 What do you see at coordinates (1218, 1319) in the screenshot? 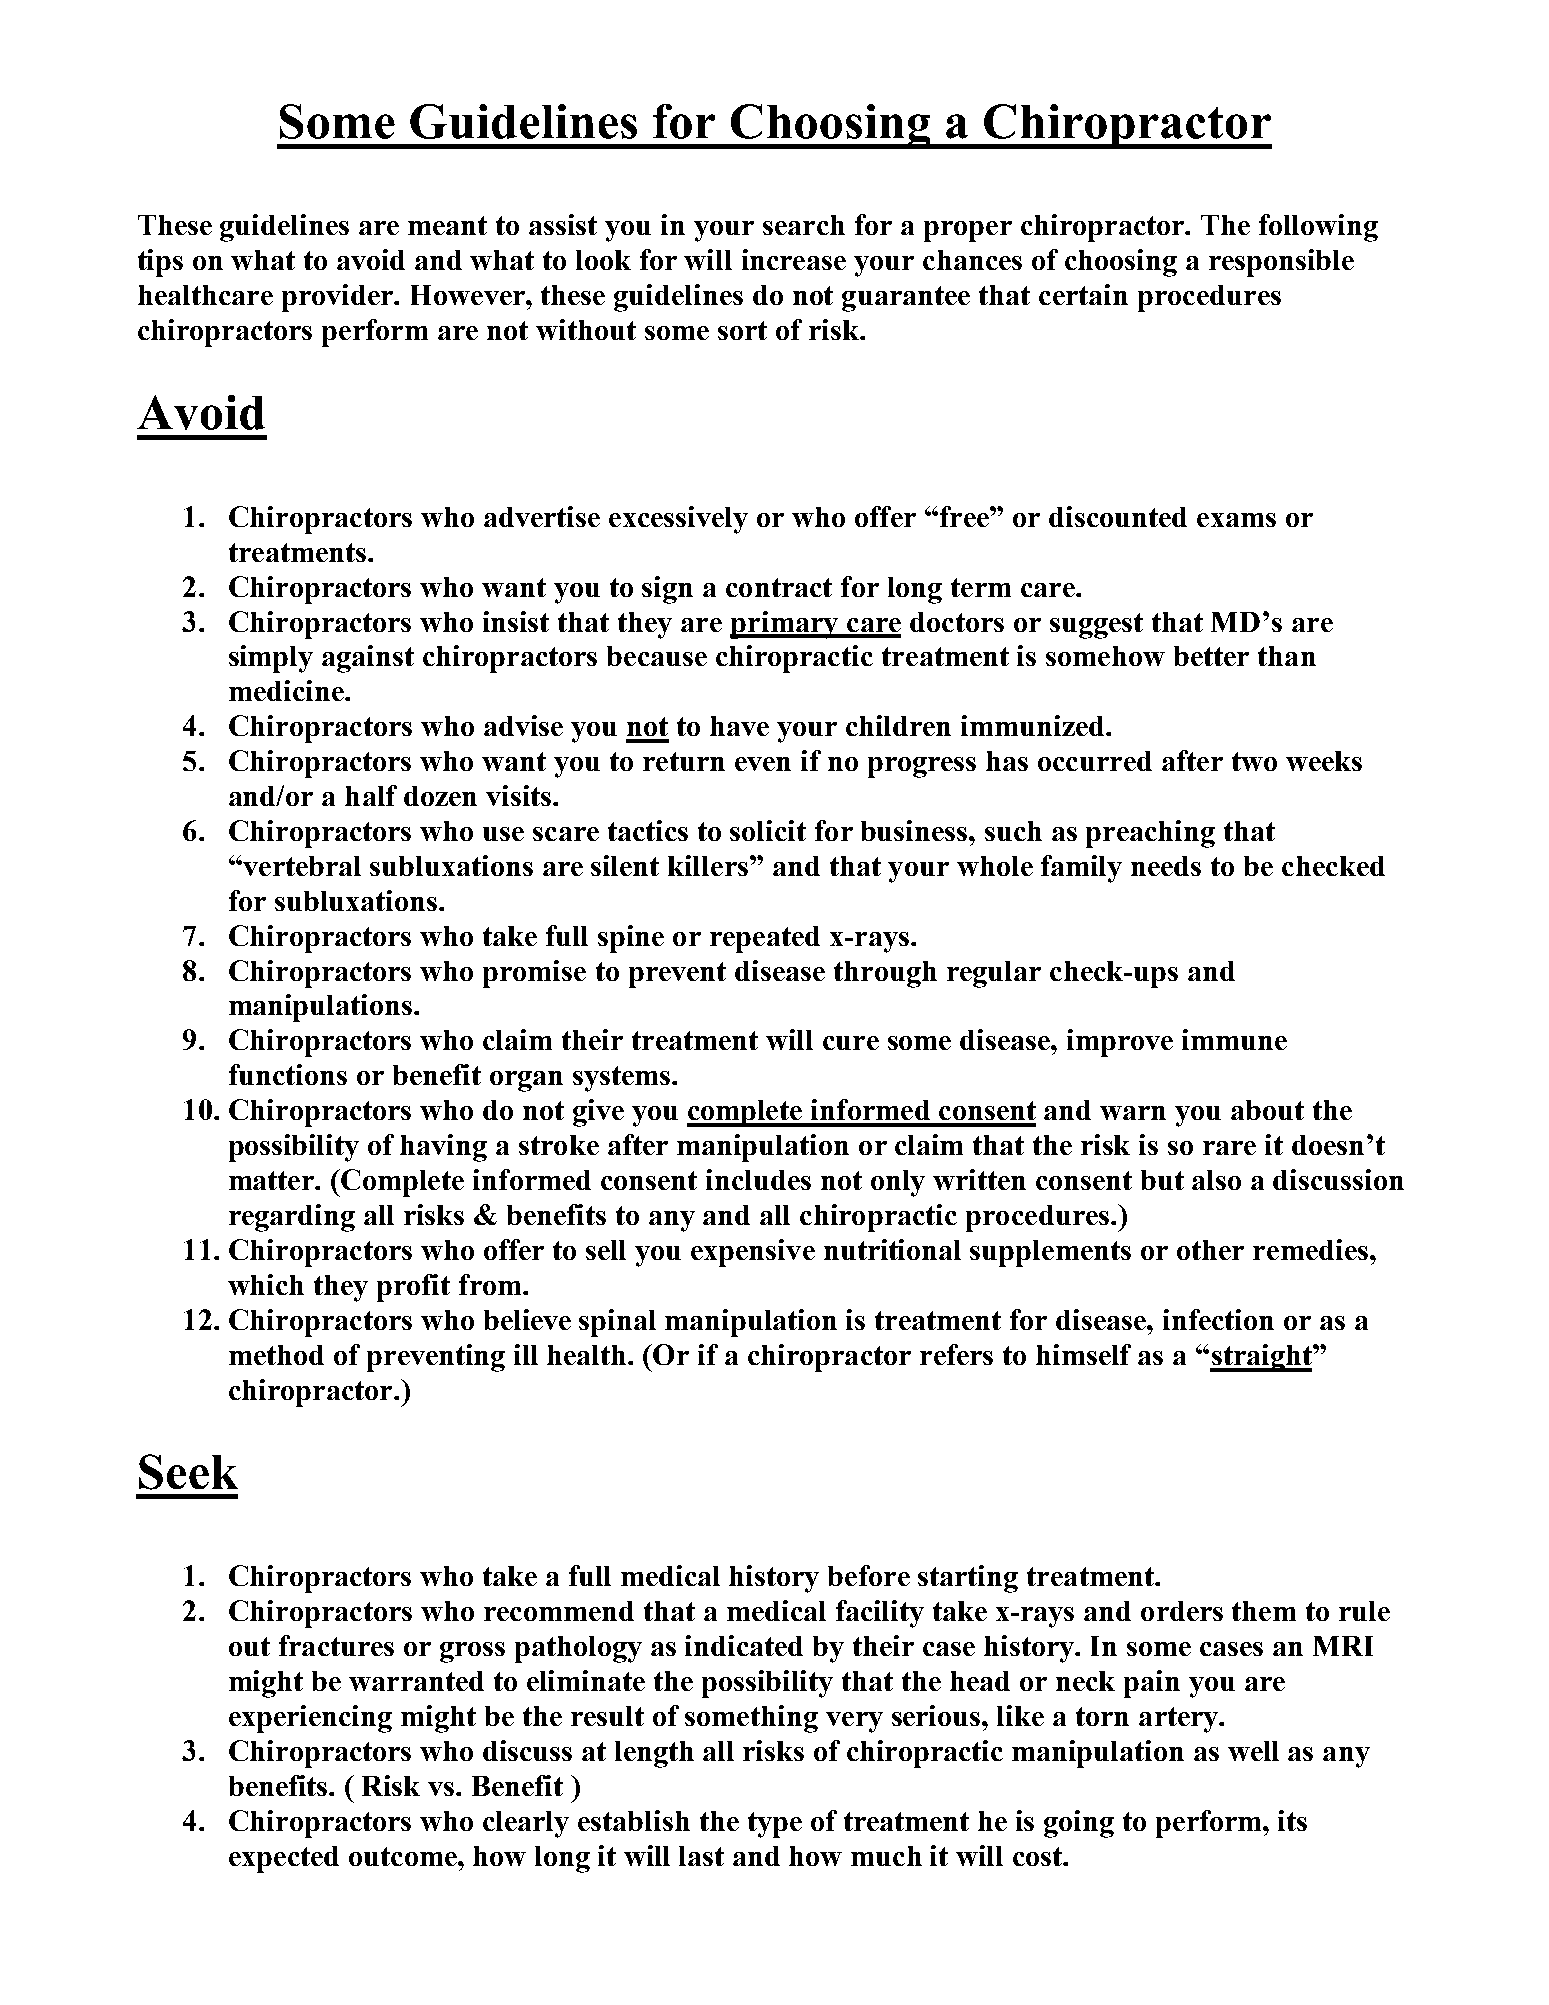
I see `infection` at bounding box center [1218, 1319].
